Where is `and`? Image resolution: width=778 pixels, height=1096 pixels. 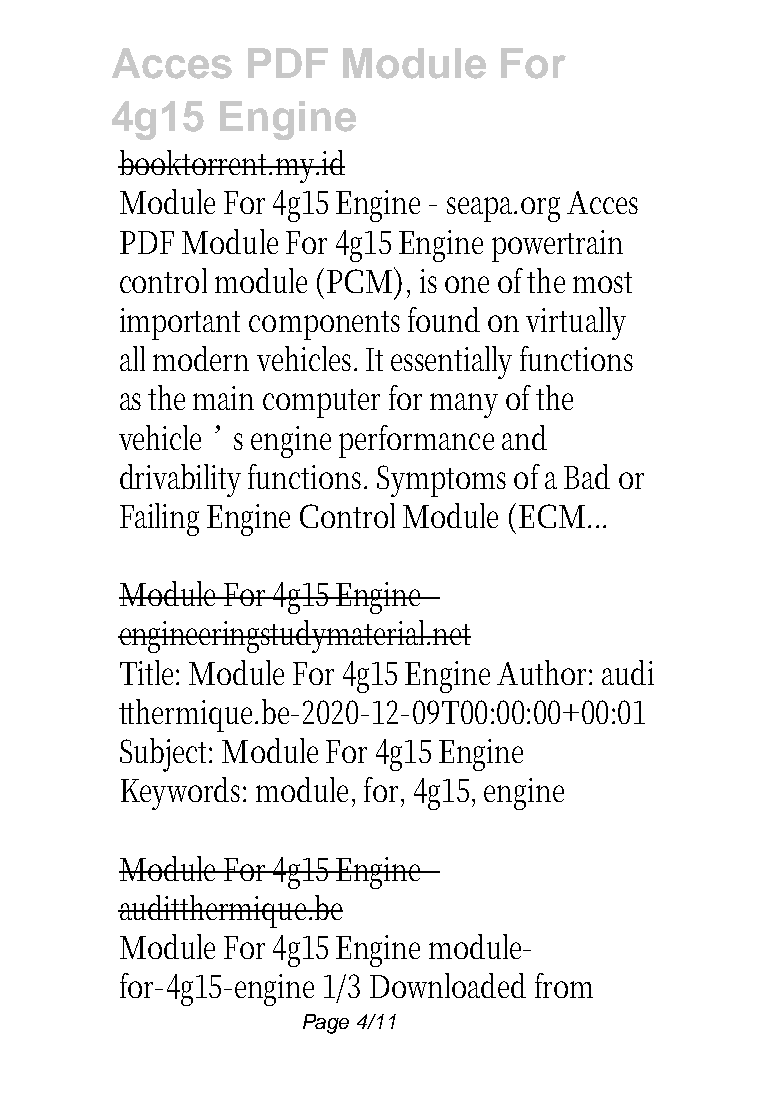 and is located at coordinates (524, 437).
